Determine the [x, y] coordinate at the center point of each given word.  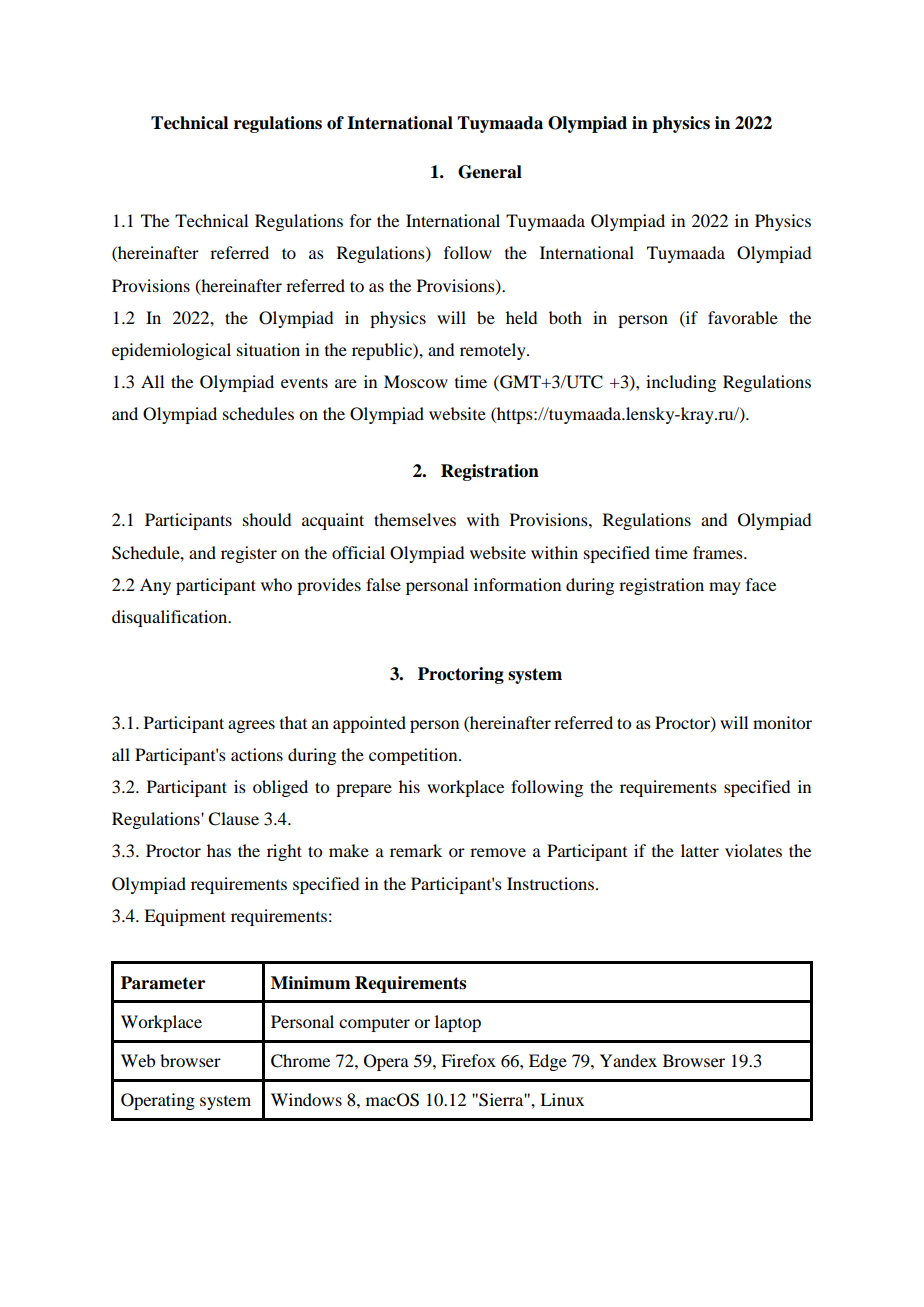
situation [268, 349]
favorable [743, 317]
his [409, 786]
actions [257, 754]
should [267, 519]
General [490, 172]
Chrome [300, 1061]
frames [719, 552]
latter [700, 850]
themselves [415, 519]
